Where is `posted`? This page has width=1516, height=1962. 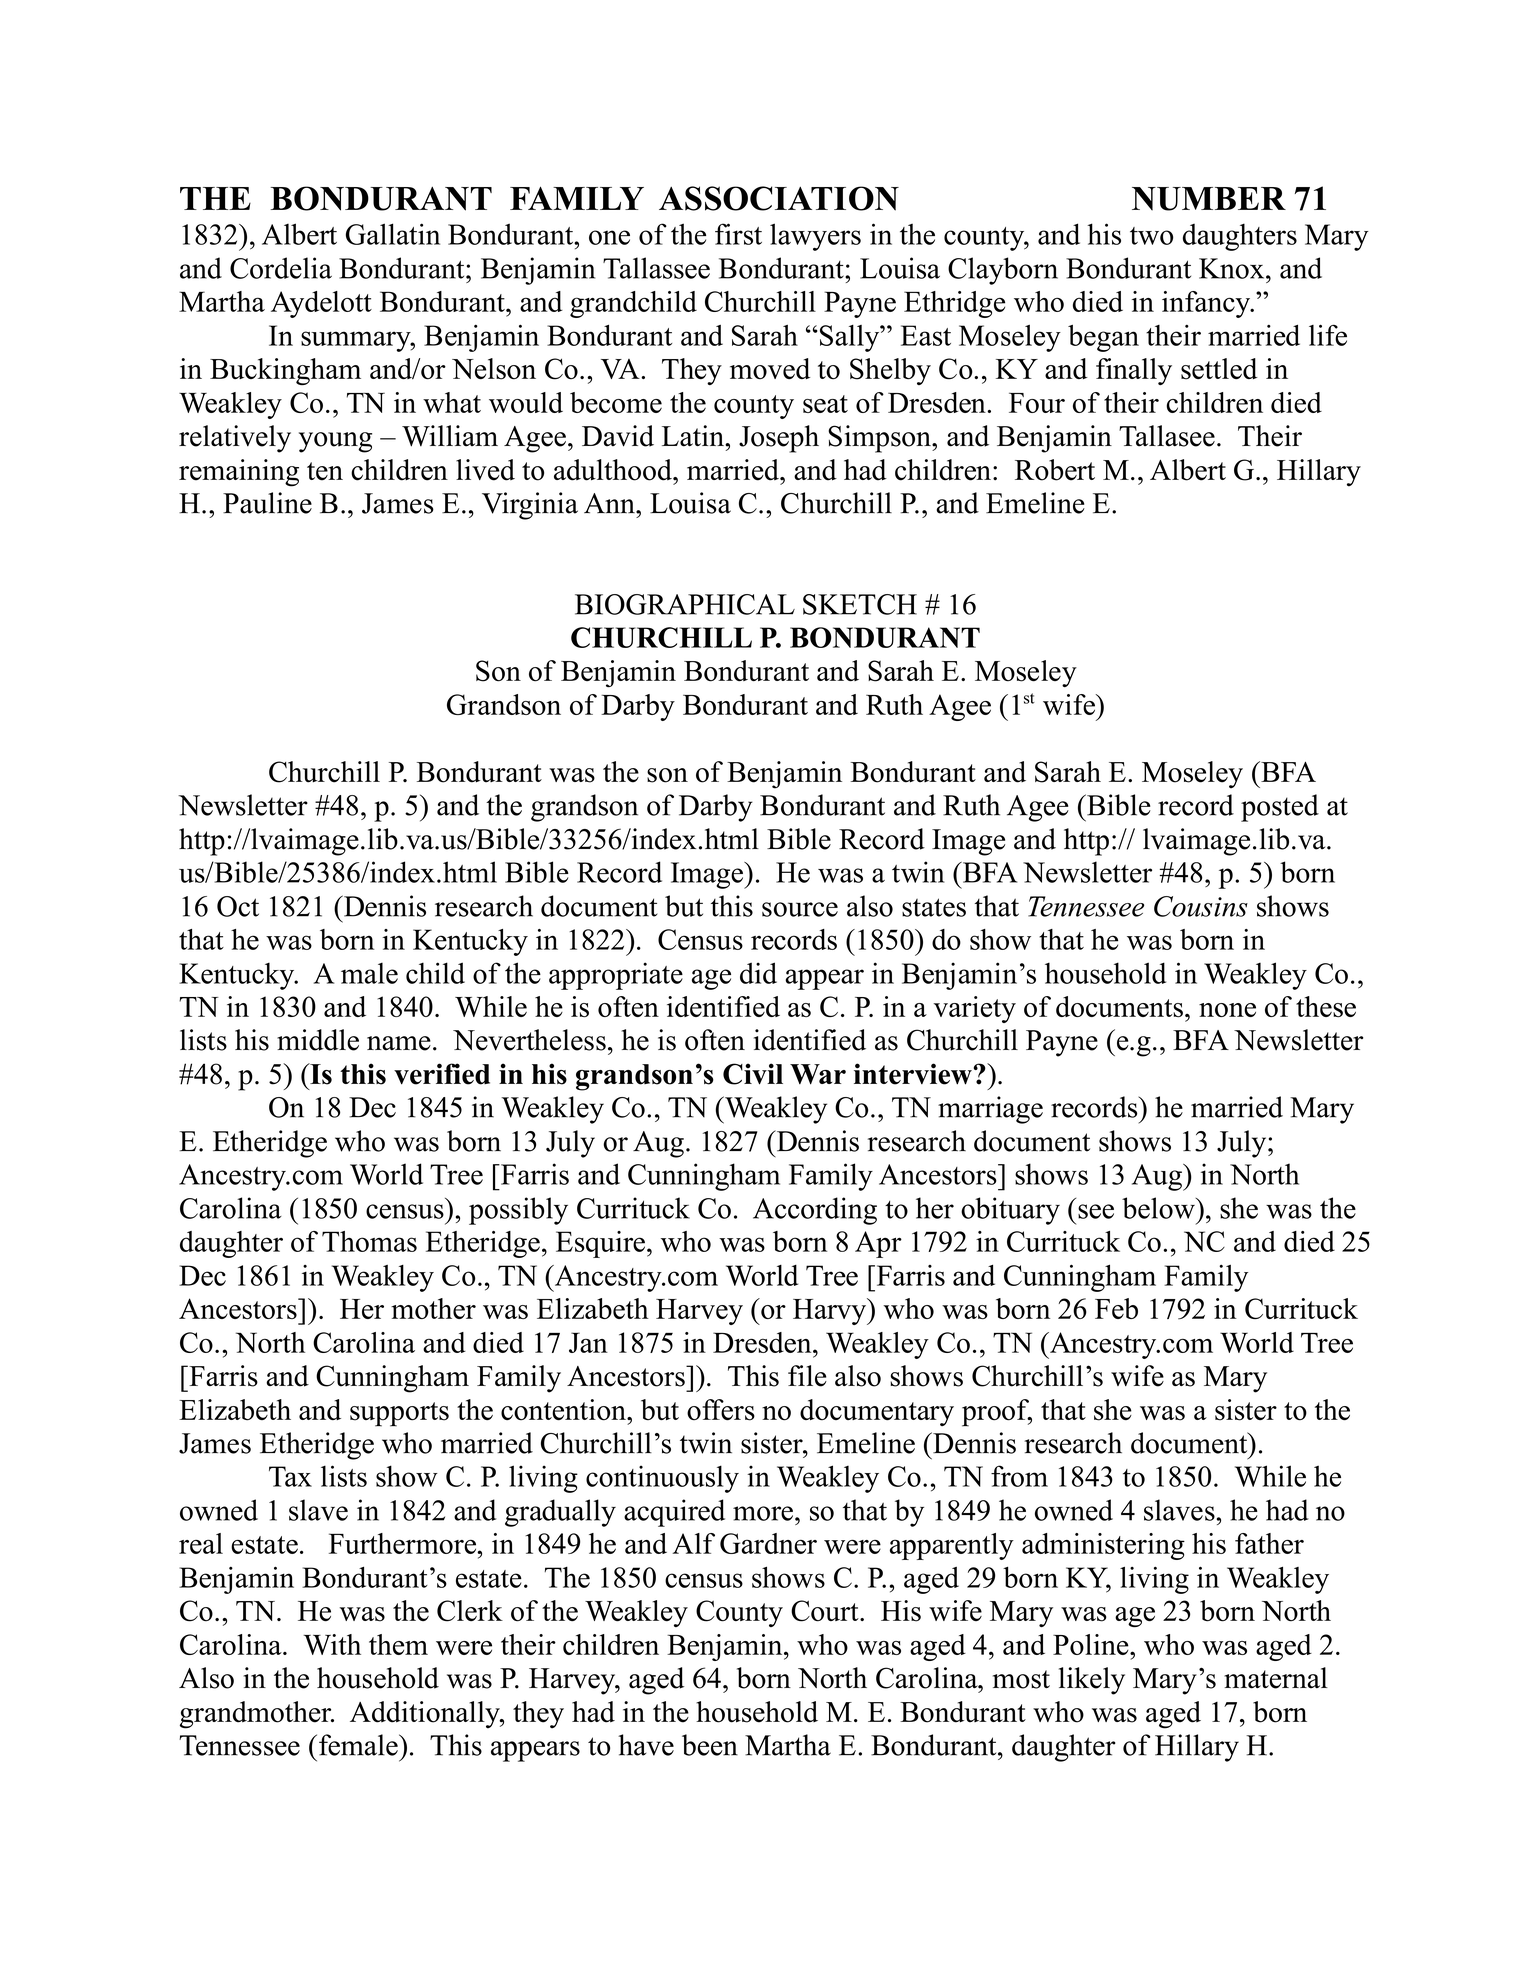 posted is located at coordinates (1280, 808).
